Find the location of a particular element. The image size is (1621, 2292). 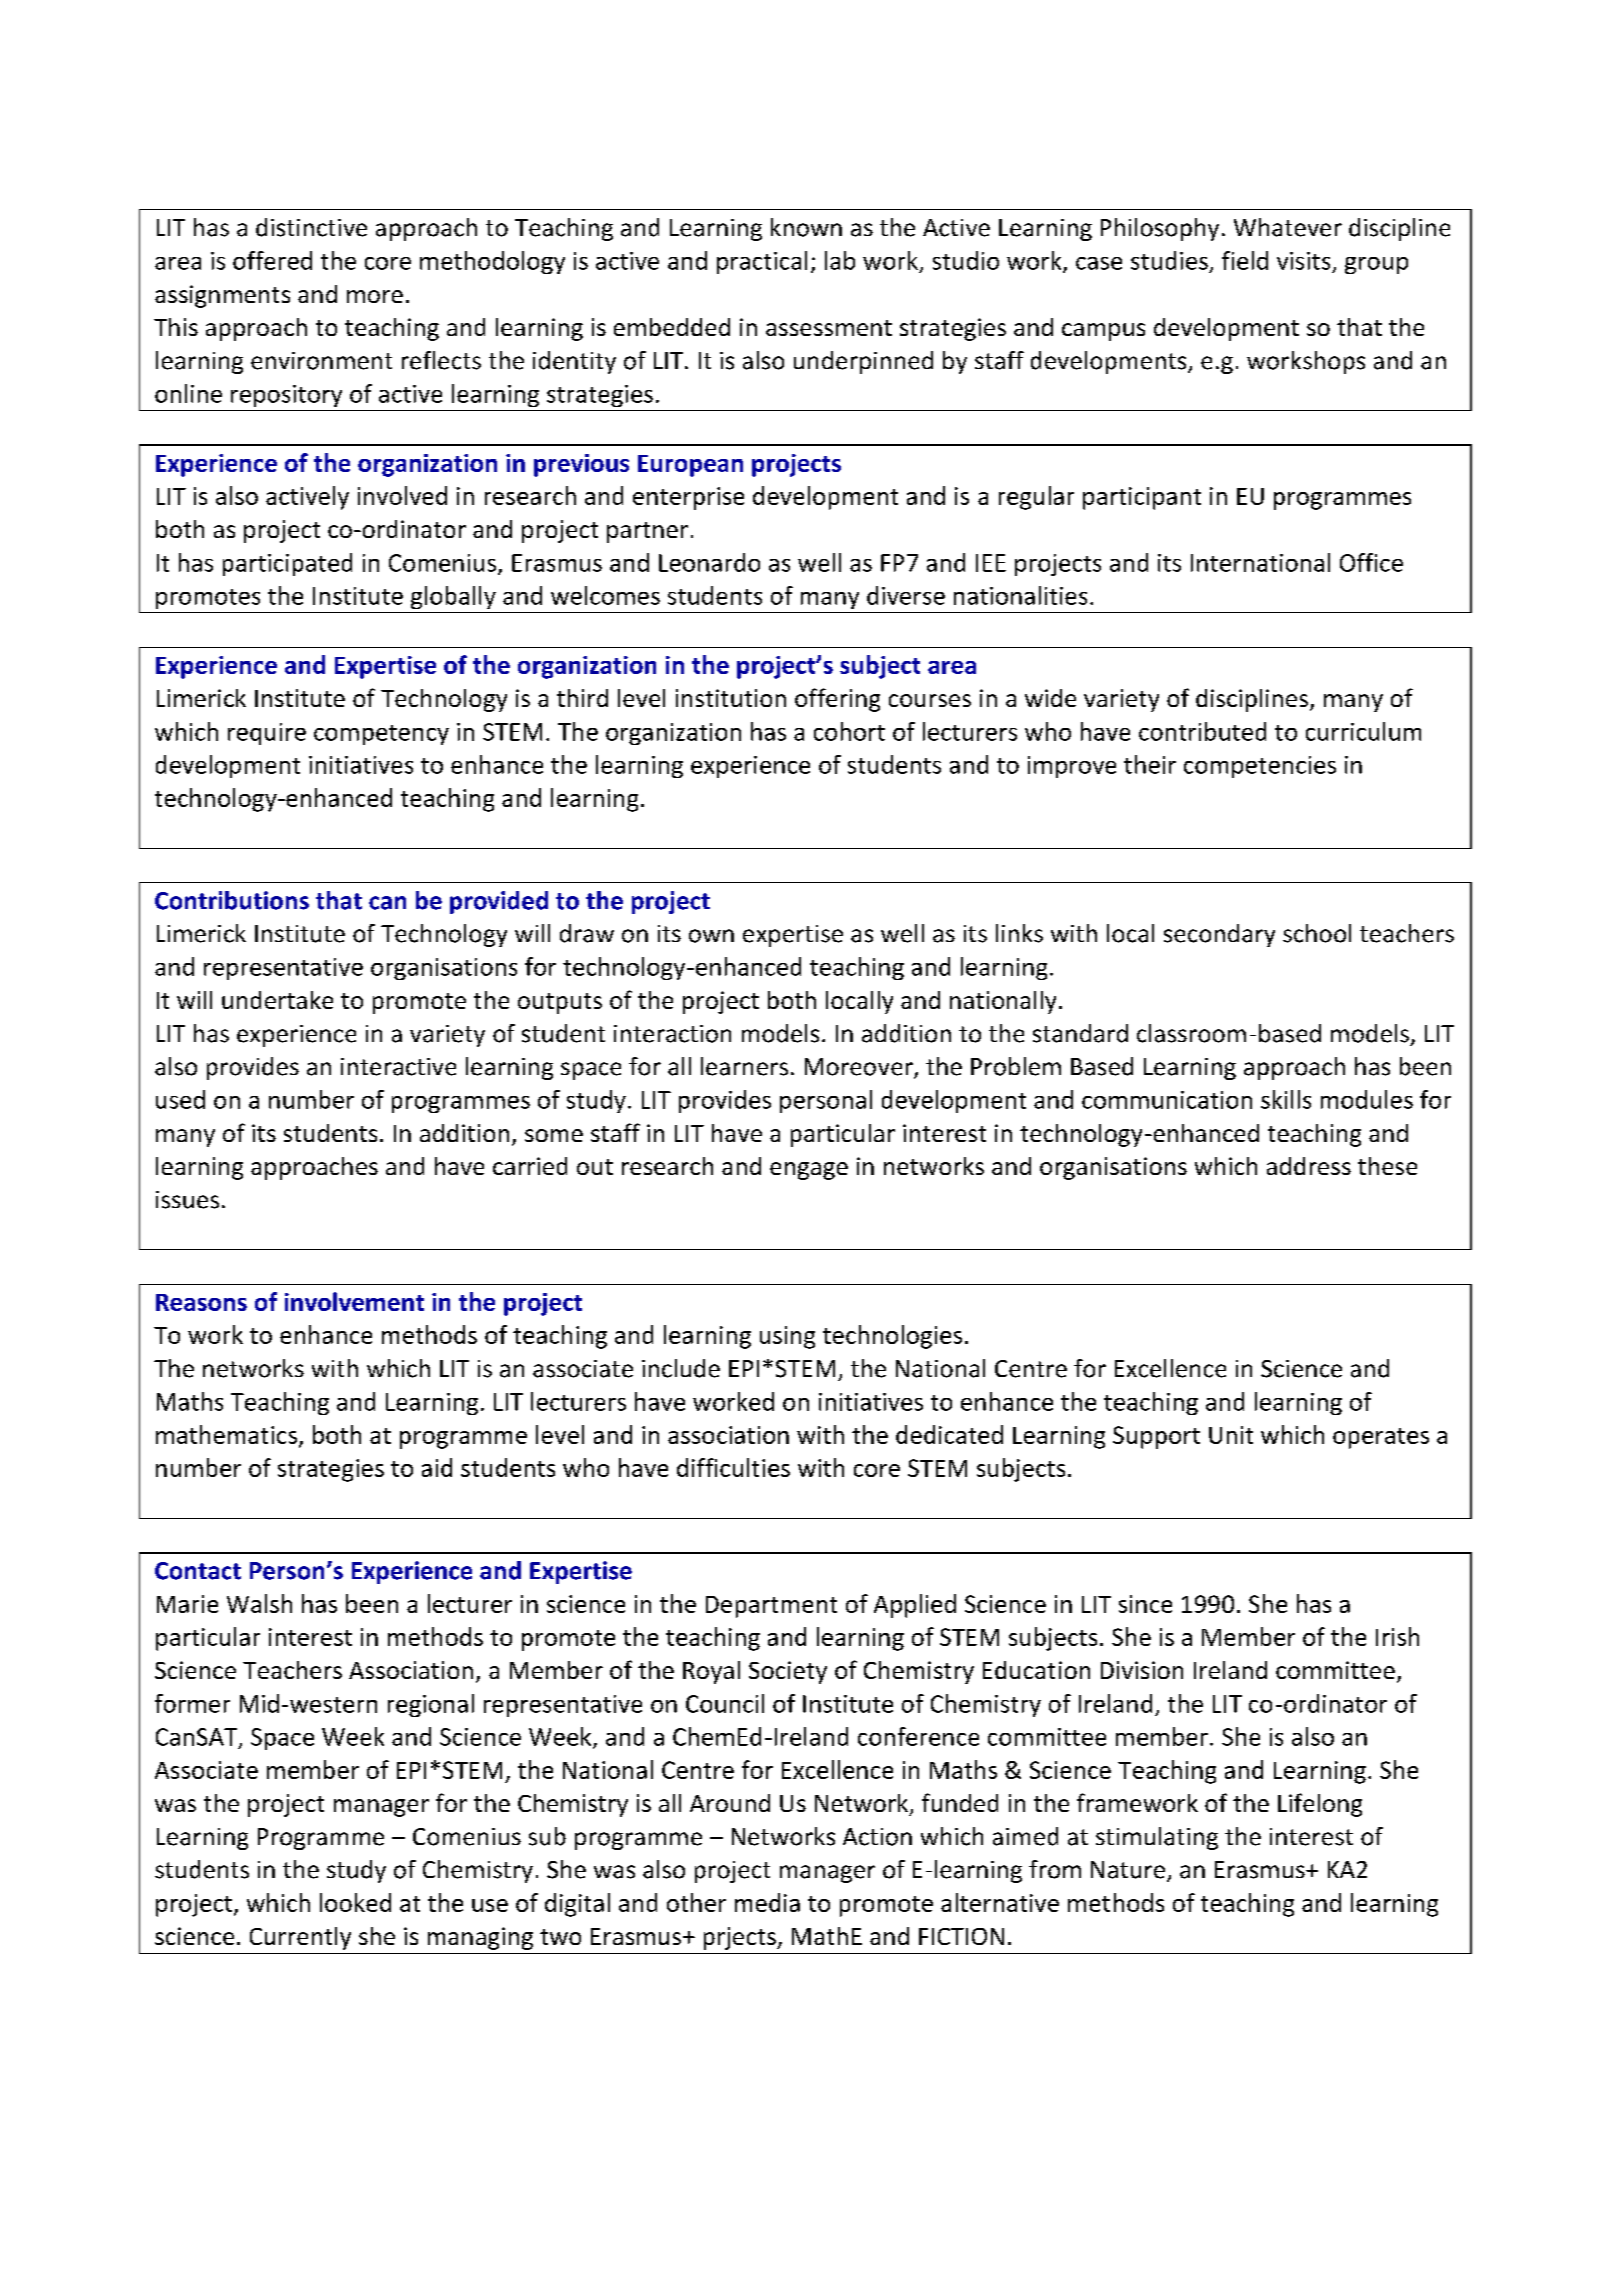

learners is located at coordinates (744, 1066).
